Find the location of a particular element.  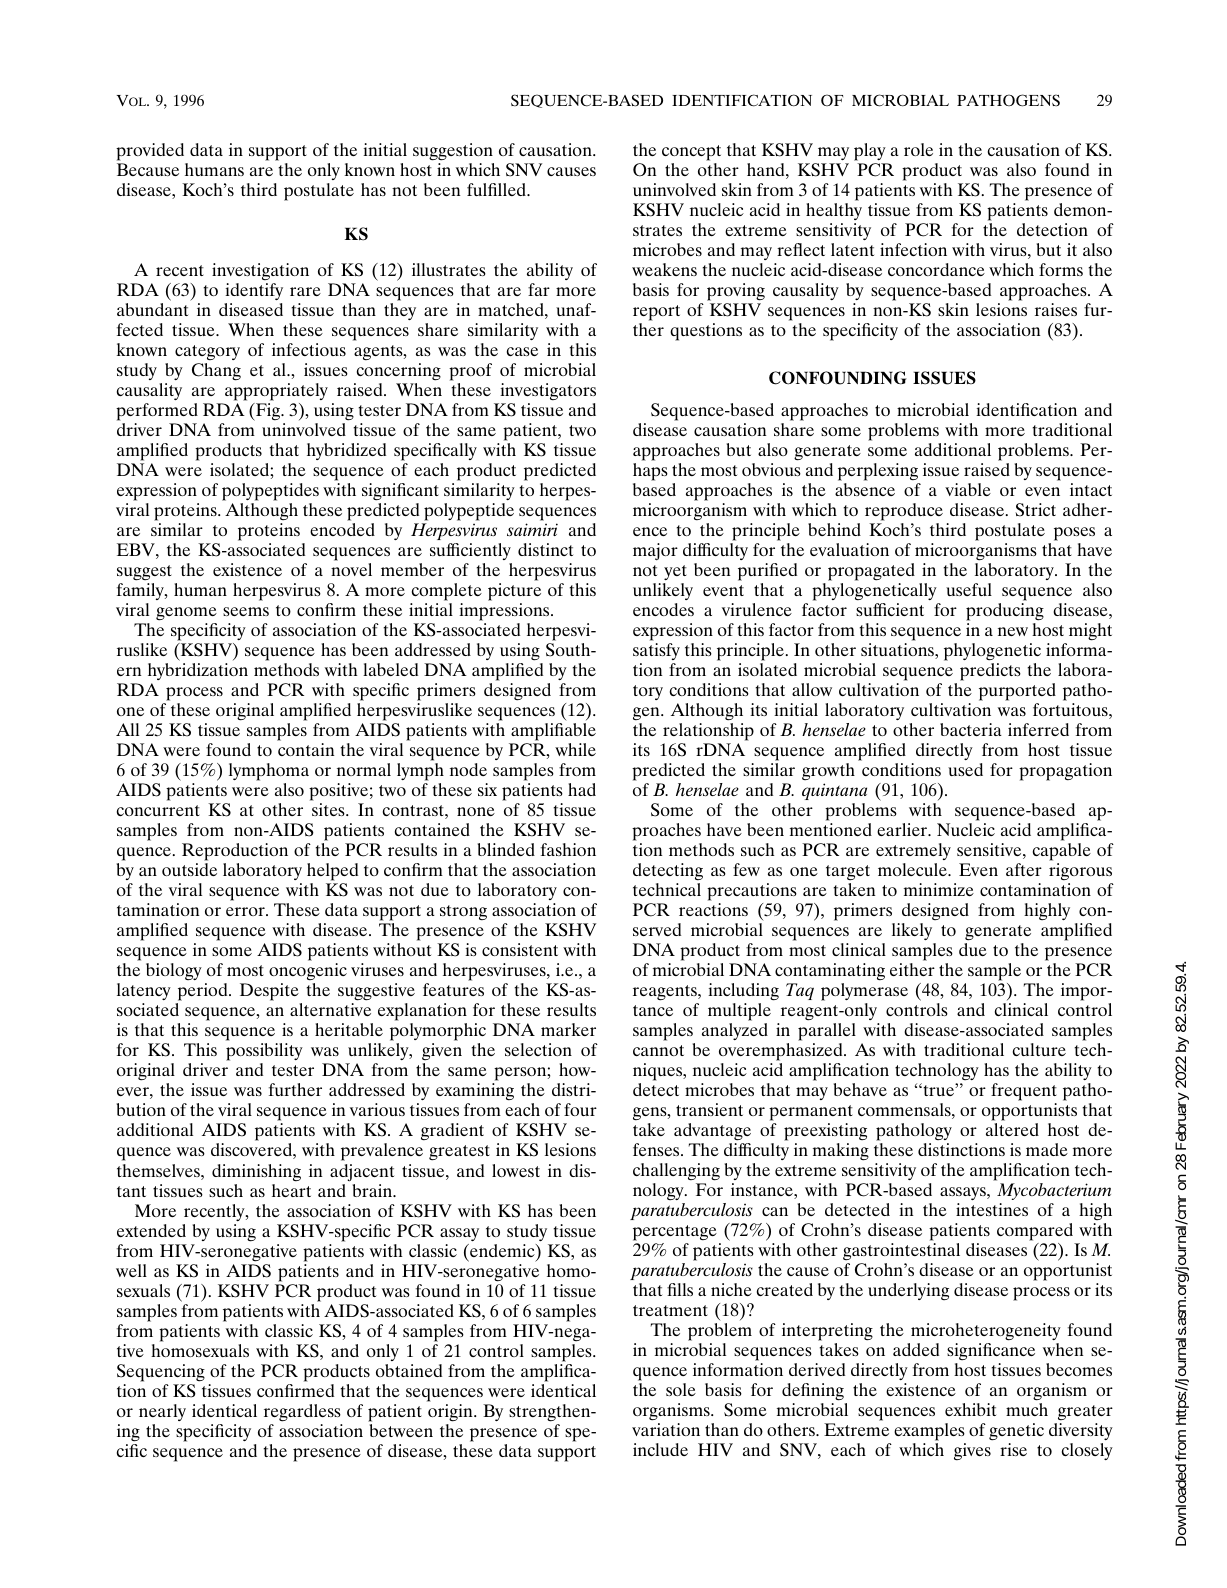

altered is located at coordinates (1012, 1129).
